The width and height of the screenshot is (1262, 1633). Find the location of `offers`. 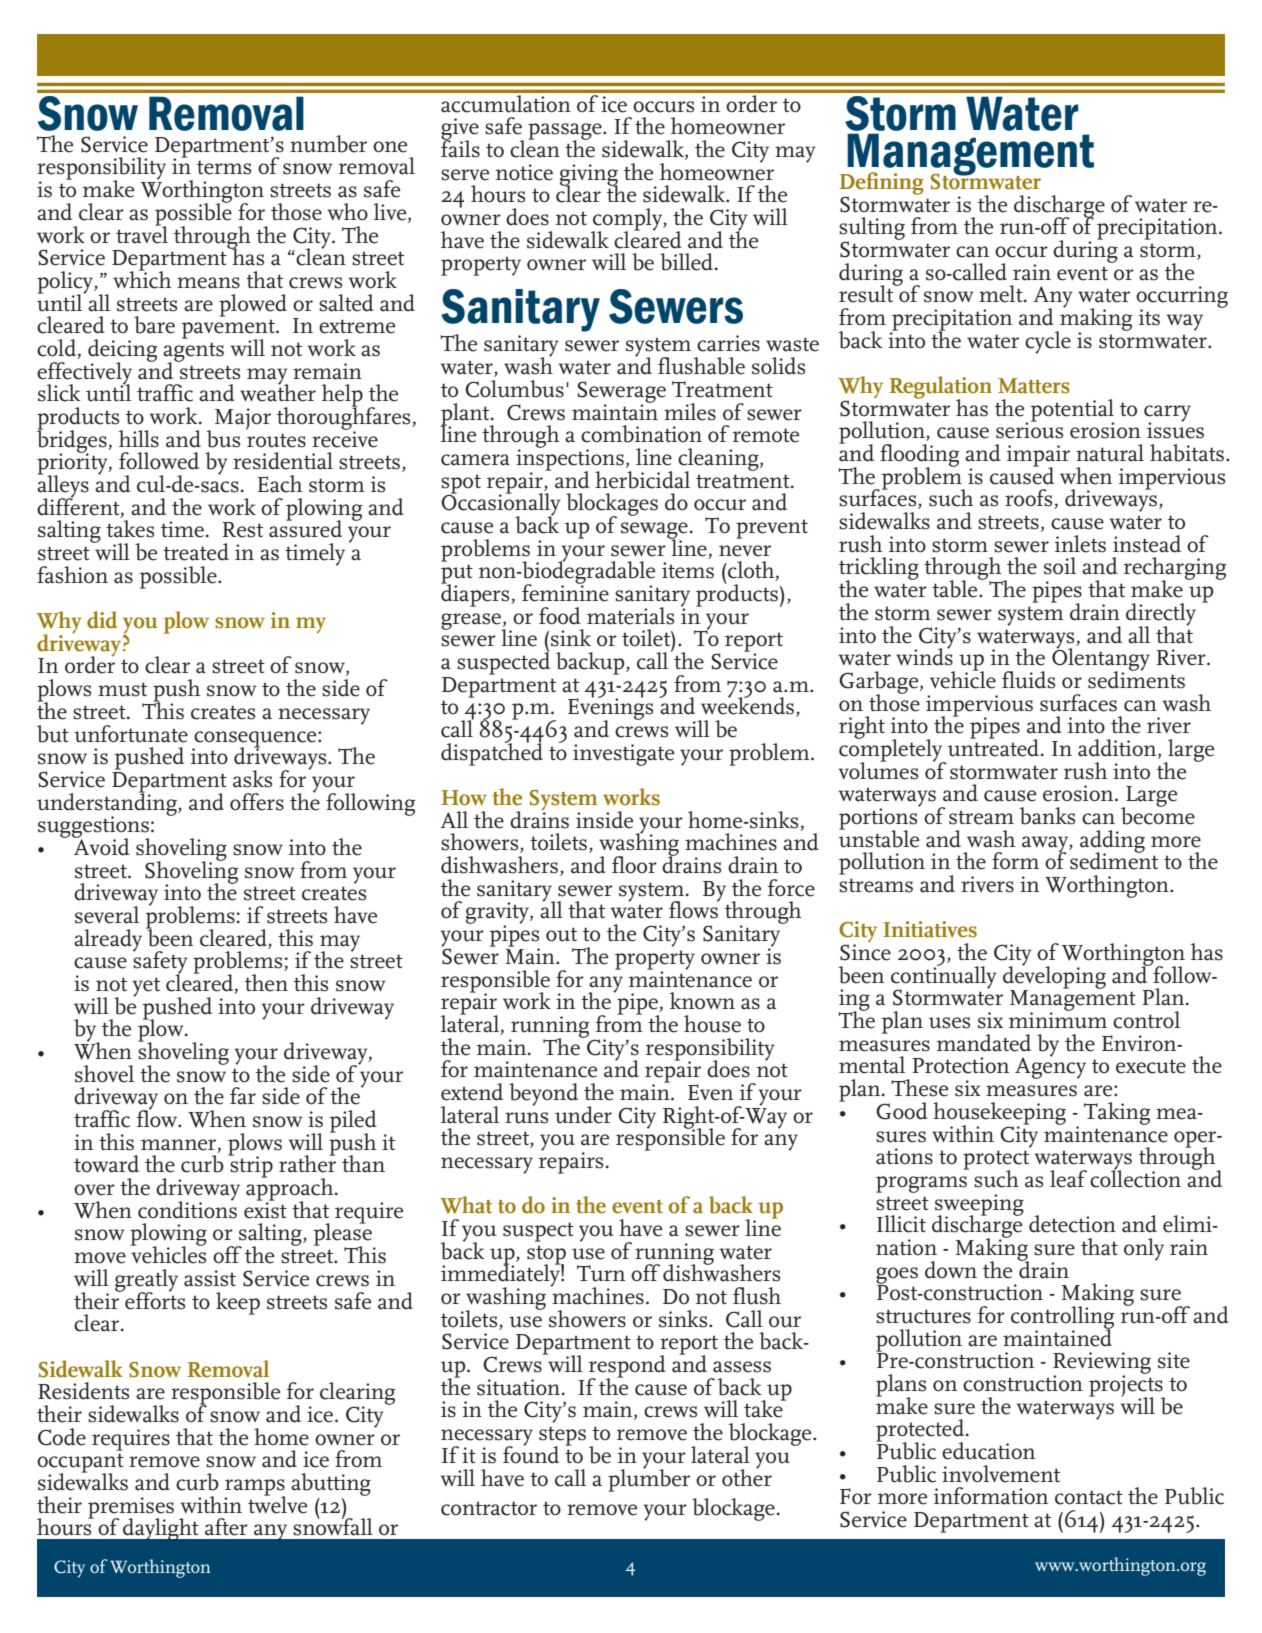

offers is located at coordinates (257, 802).
